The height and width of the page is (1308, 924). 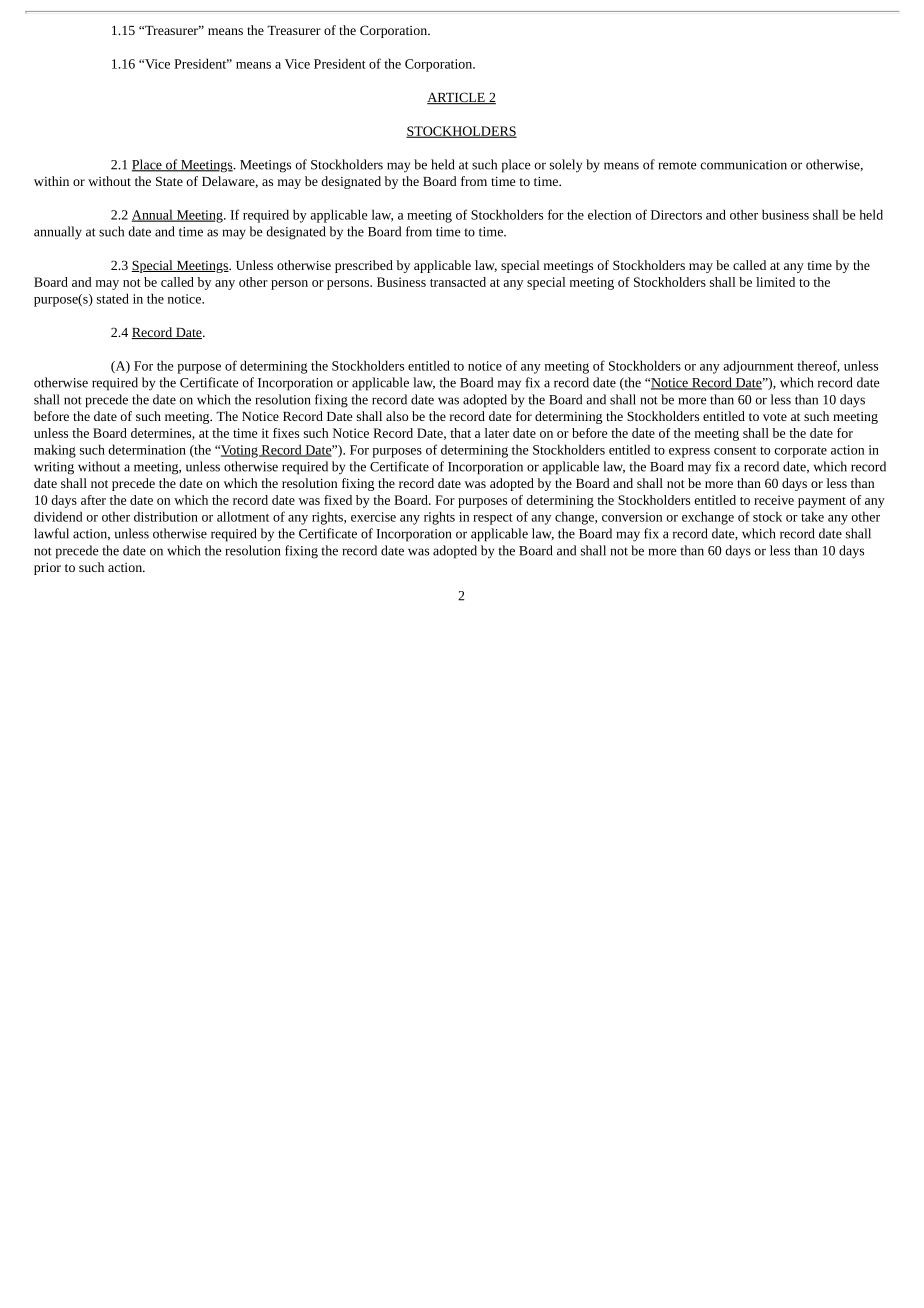 What do you see at coordinates (458, 282) in the page?
I see `transacted` at bounding box center [458, 282].
